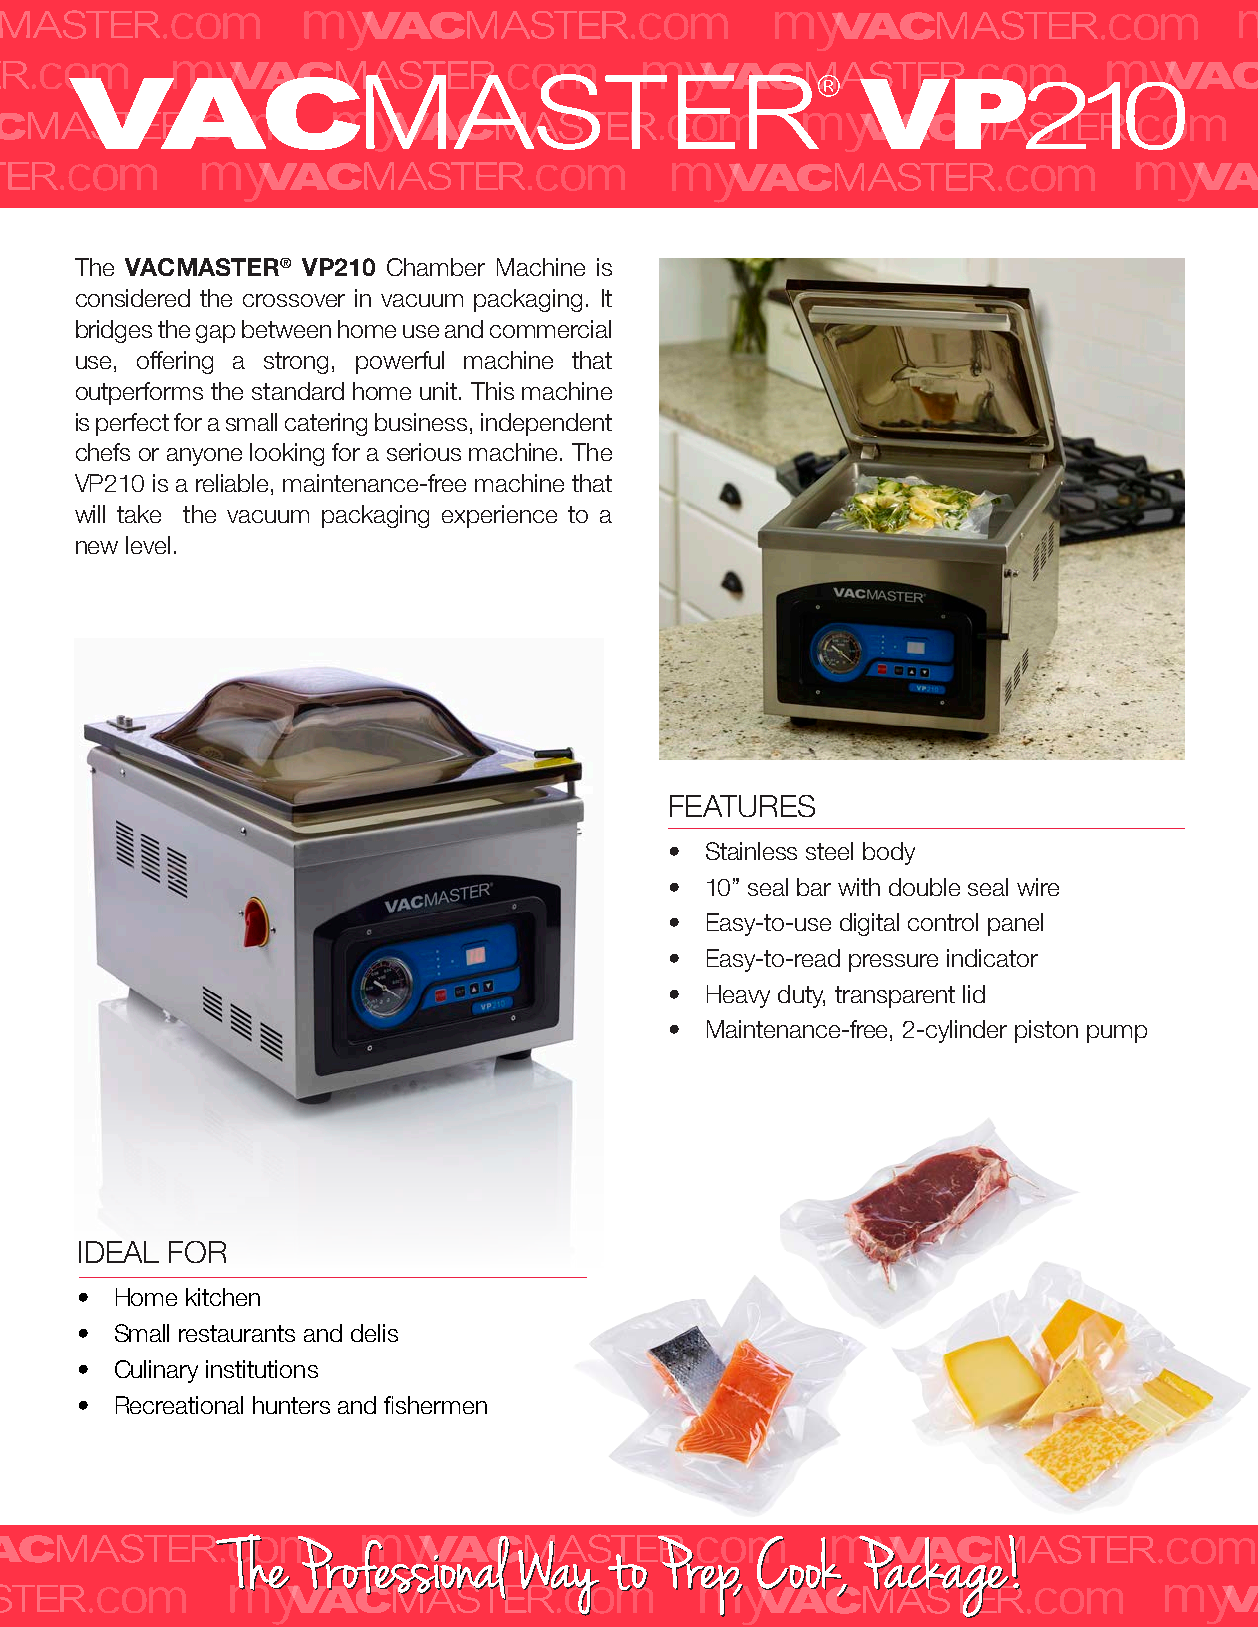 The height and width of the screenshot is (1627, 1258). I want to click on lid, so click(974, 994).
